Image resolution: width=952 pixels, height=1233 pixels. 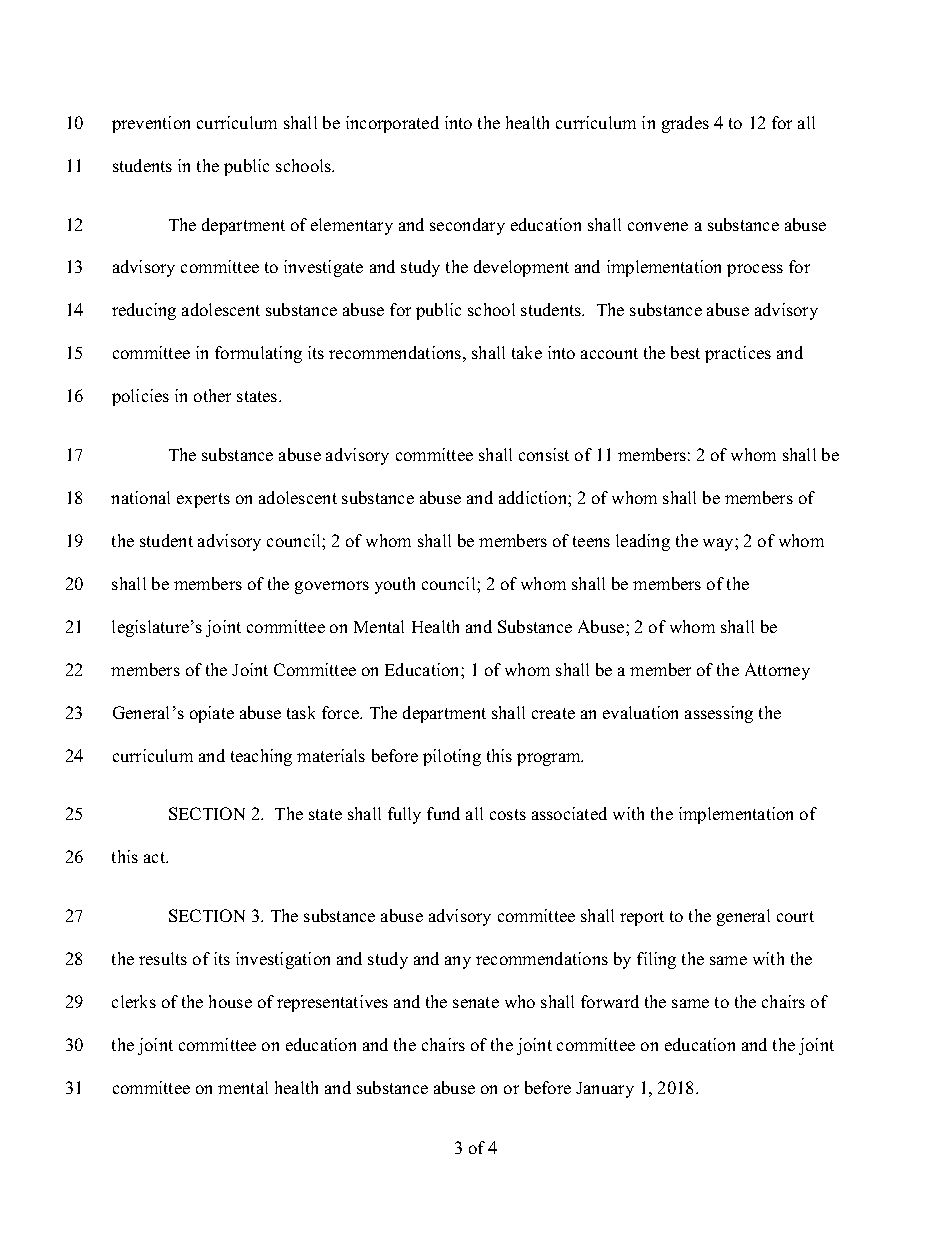 What do you see at coordinates (395, 585) in the document?
I see `youth` at bounding box center [395, 585].
